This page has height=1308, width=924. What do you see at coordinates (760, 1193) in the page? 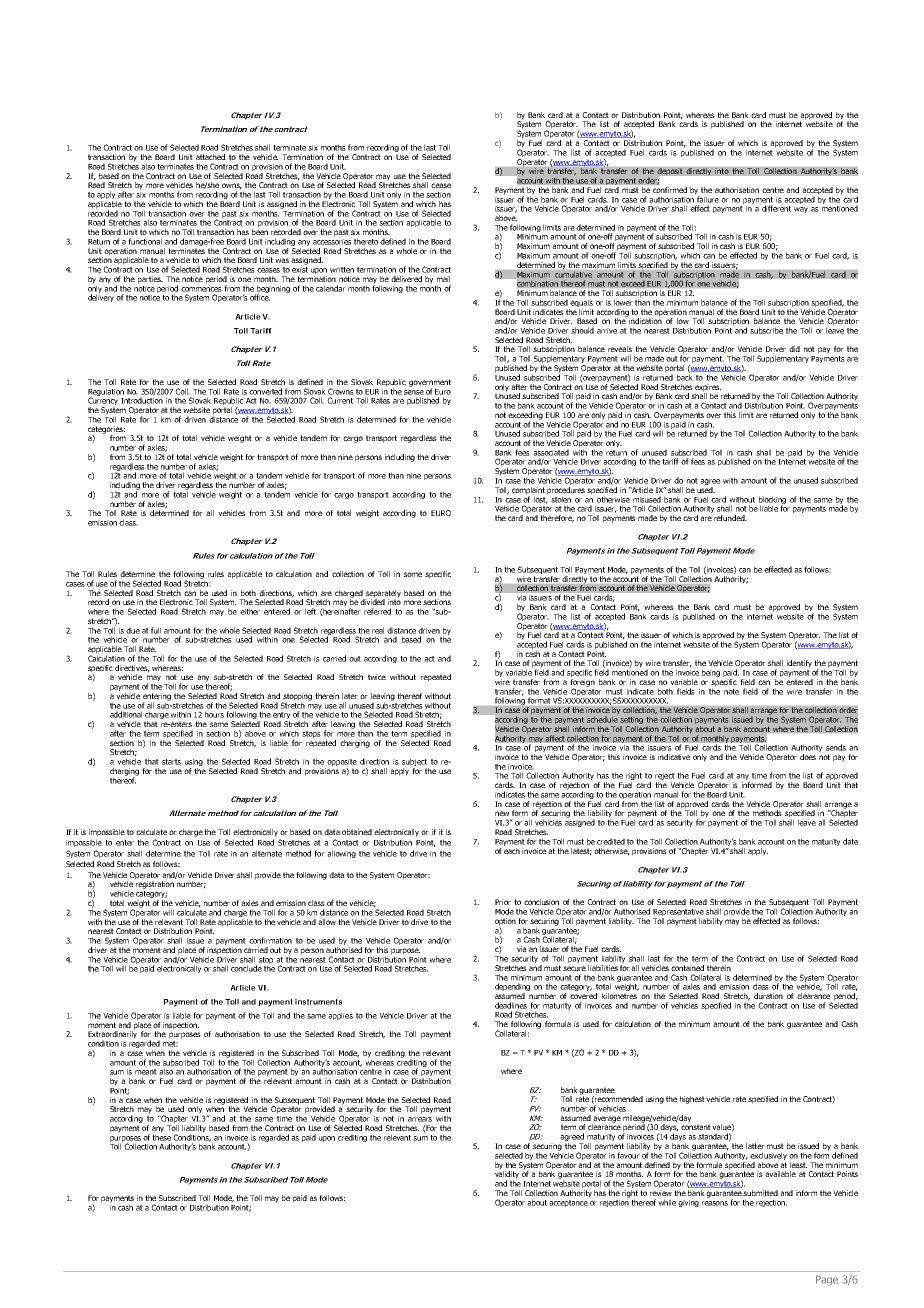
I see `submitted` at bounding box center [760, 1193].
